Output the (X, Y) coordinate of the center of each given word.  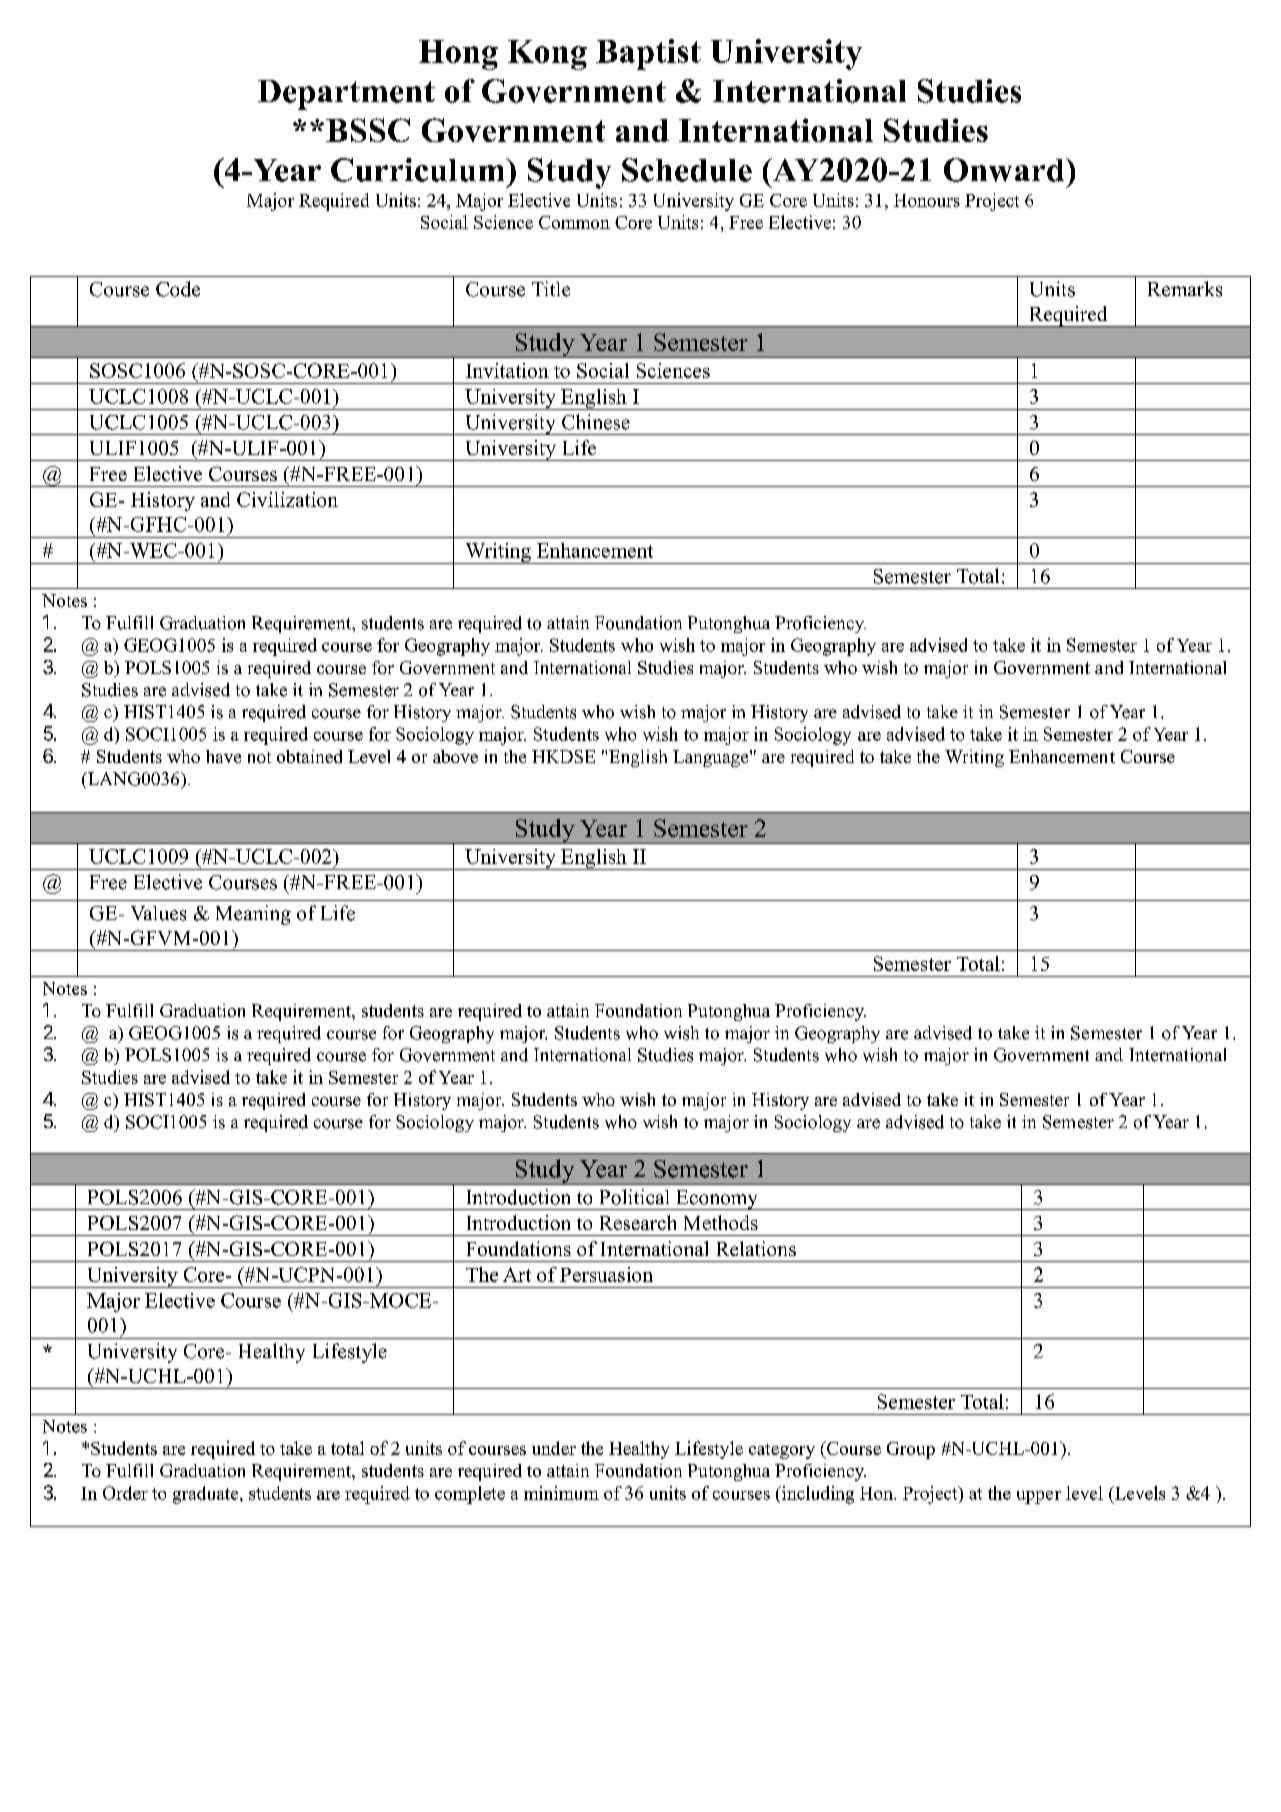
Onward (1005, 170)
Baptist (648, 54)
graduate (207, 1495)
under (554, 1448)
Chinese (596, 422)
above (455, 756)
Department (346, 95)
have (223, 756)
